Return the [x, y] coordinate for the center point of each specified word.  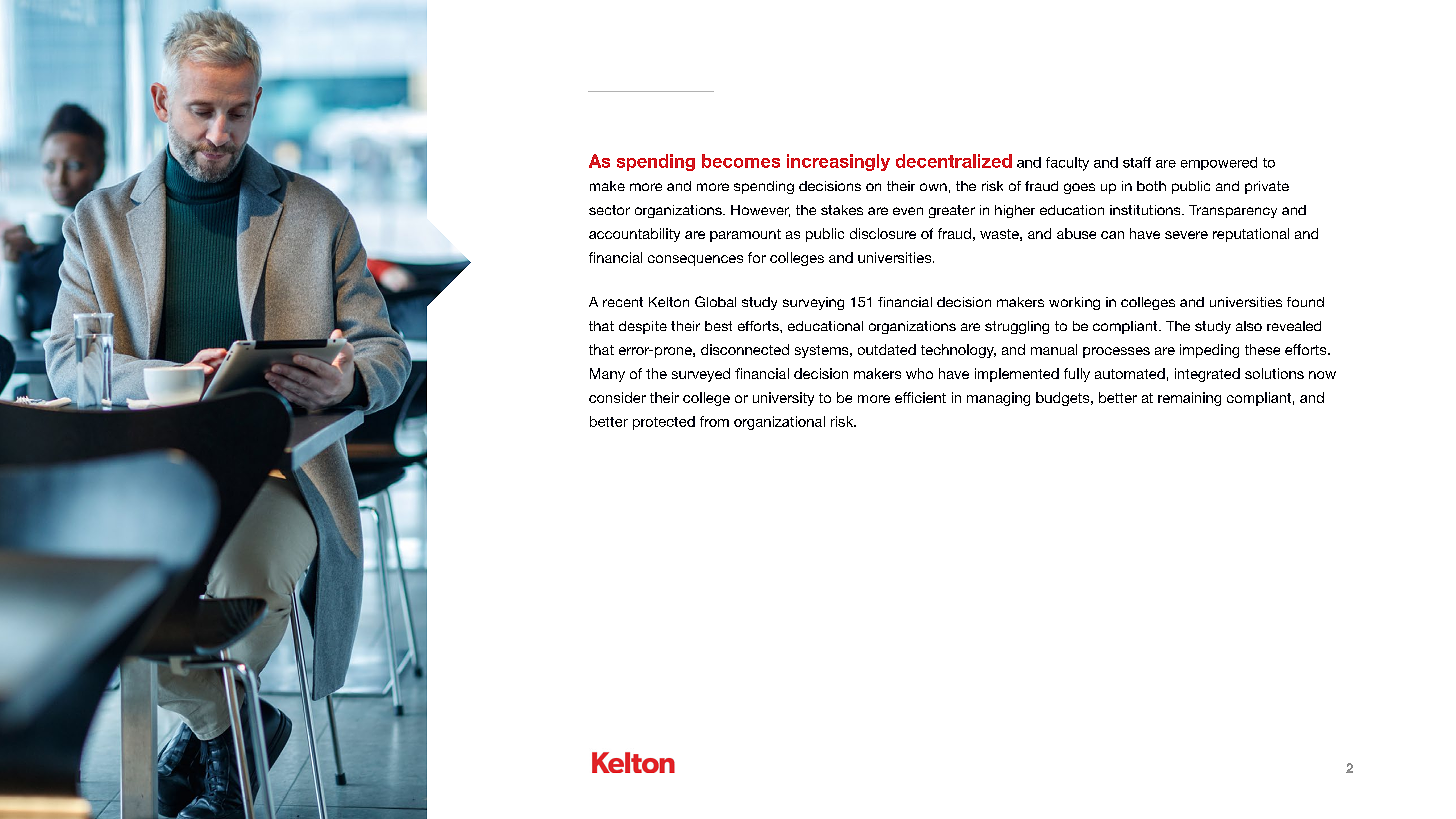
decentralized [954, 161]
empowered [1219, 163]
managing [998, 399]
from [714, 421]
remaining [1189, 399]
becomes [741, 161]
